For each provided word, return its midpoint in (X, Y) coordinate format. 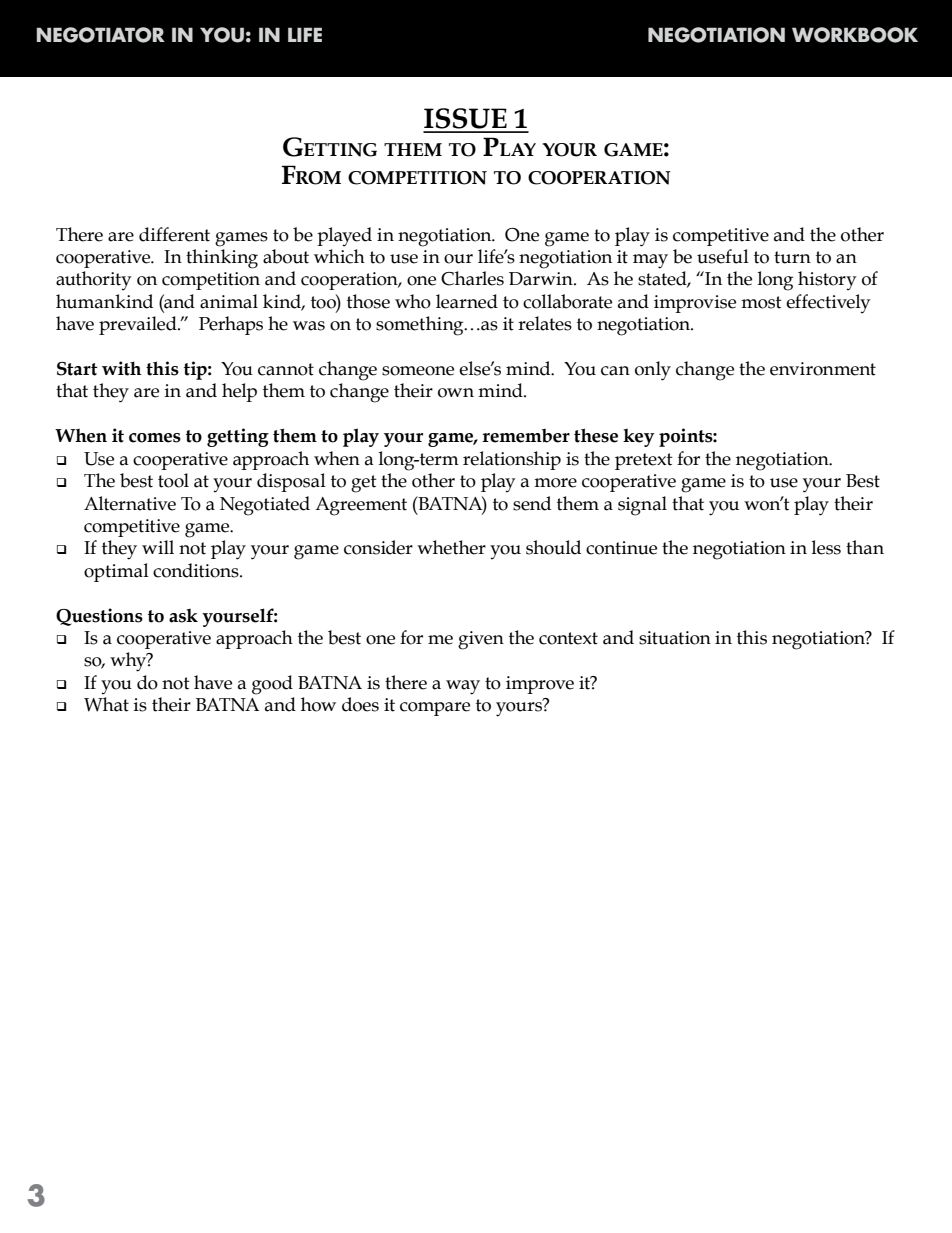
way (463, 687)
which (339, 256)
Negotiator (100, 35)
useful (723, 256)
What (106, 704)
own (456, 393)
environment (823, 369)
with (121, 368)
